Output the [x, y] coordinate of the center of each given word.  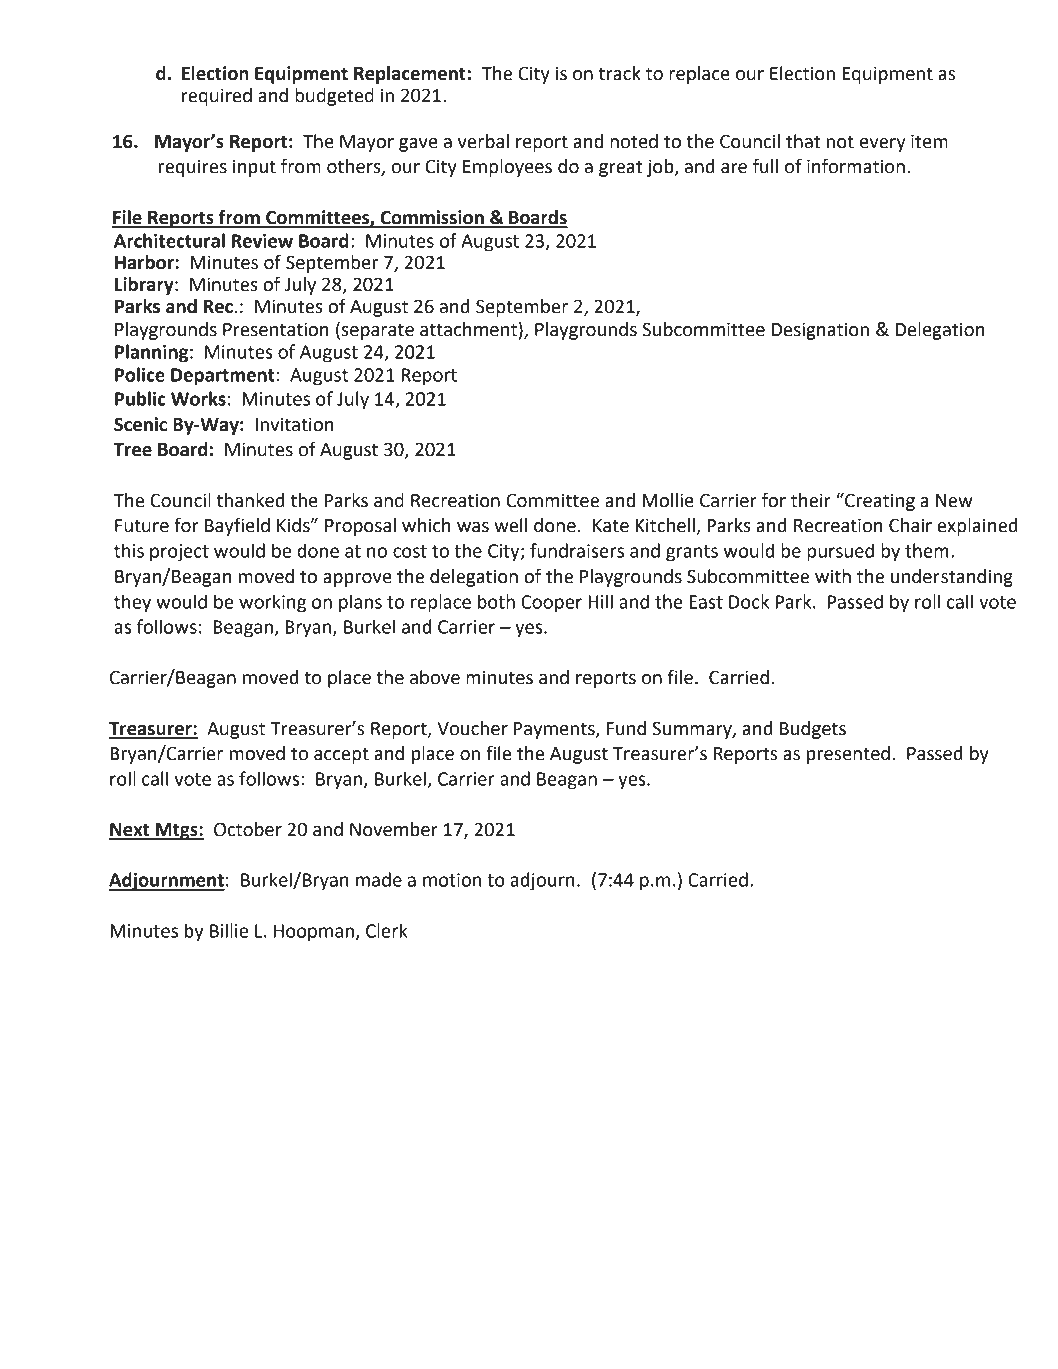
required [217, 97]
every [883, 145]
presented [848, 755]
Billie [229, 930]
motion [452, 880]
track [620, 73]
